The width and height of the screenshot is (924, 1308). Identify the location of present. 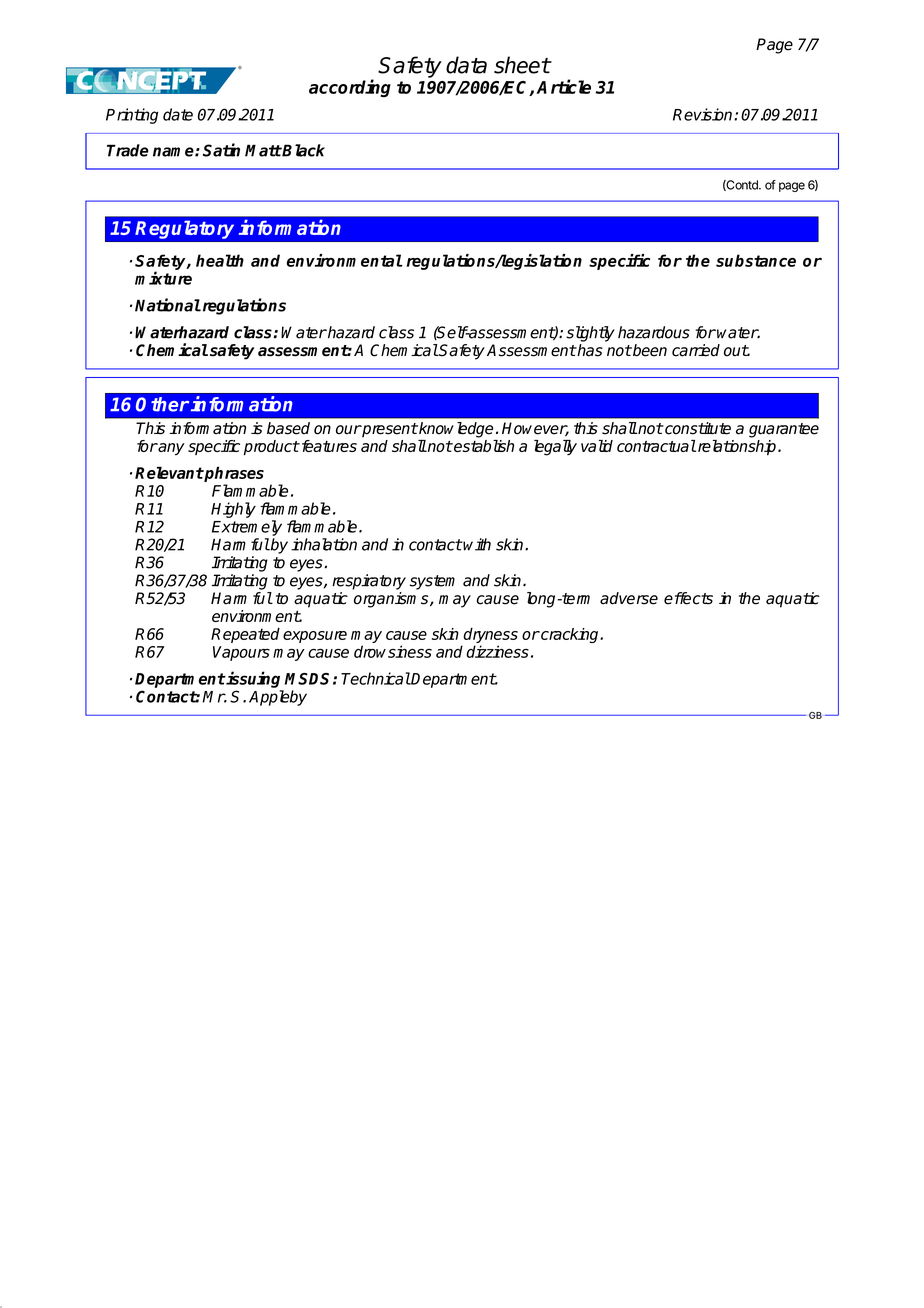
(389, 430).
